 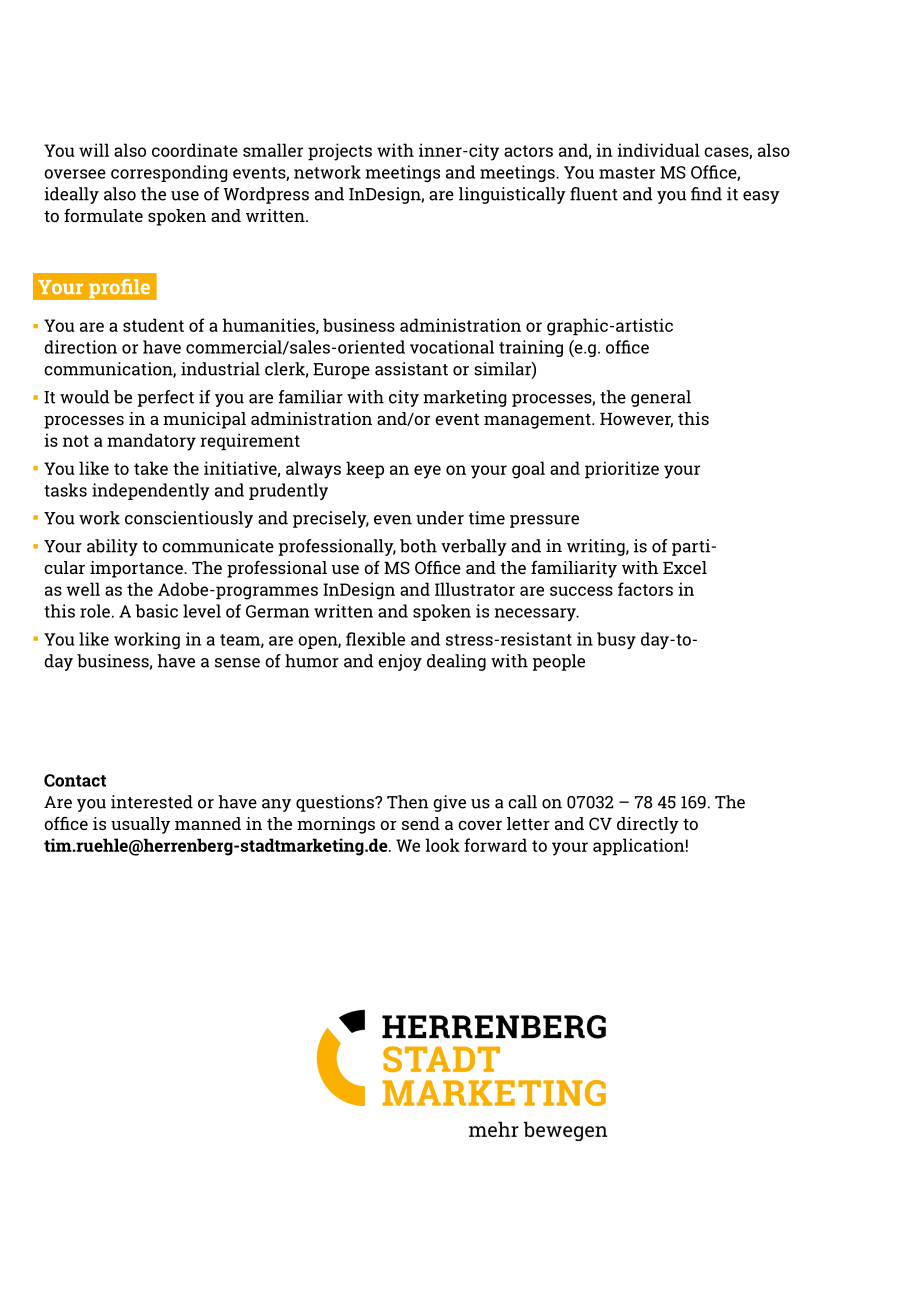 I want to click on independently, so click(x=150, y=491).
